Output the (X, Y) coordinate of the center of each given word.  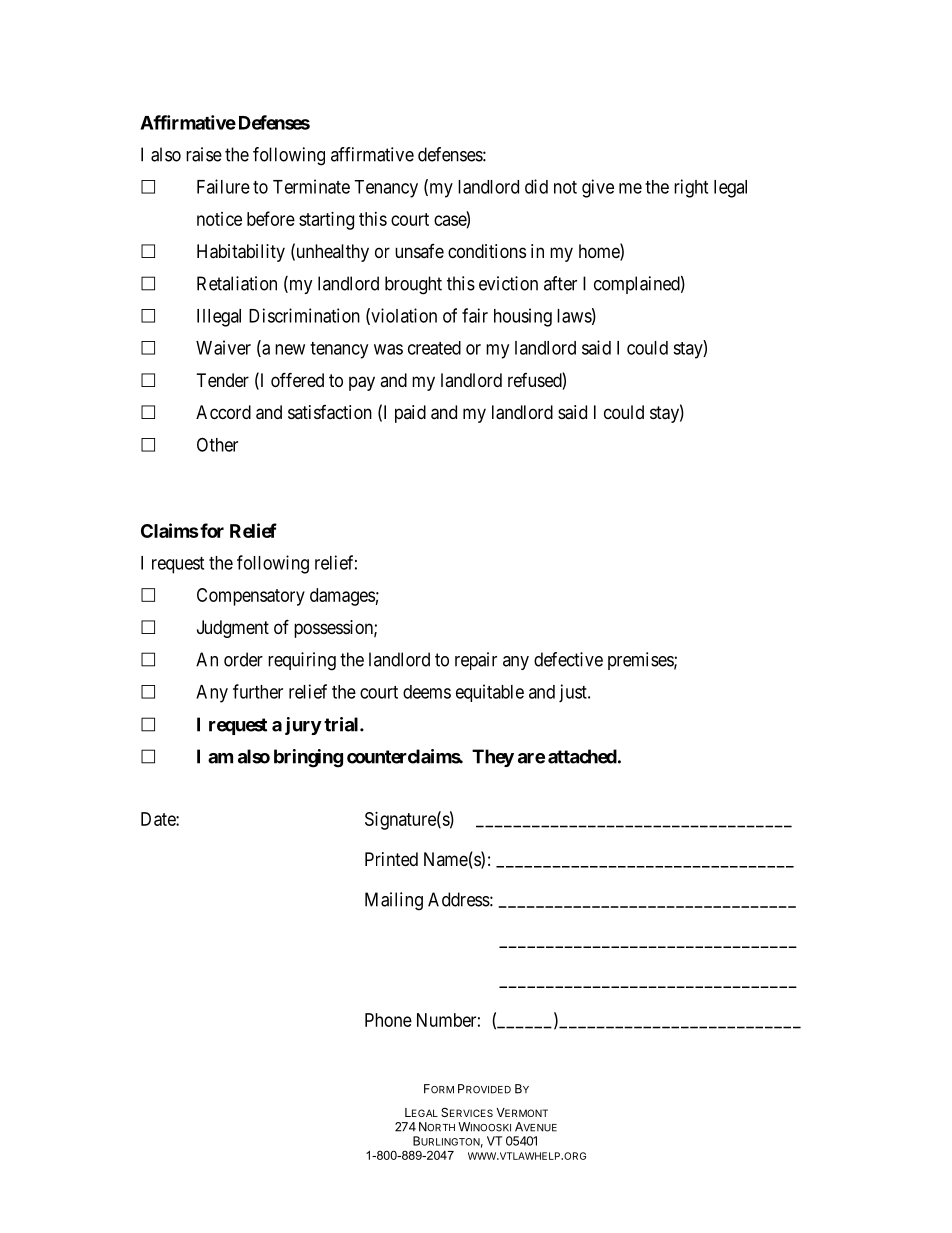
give (598, 188)
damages (342, 597)
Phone (388, 1020)
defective (568, 659)
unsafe (419, 251)
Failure (223, 186)
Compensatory (251, 597)
